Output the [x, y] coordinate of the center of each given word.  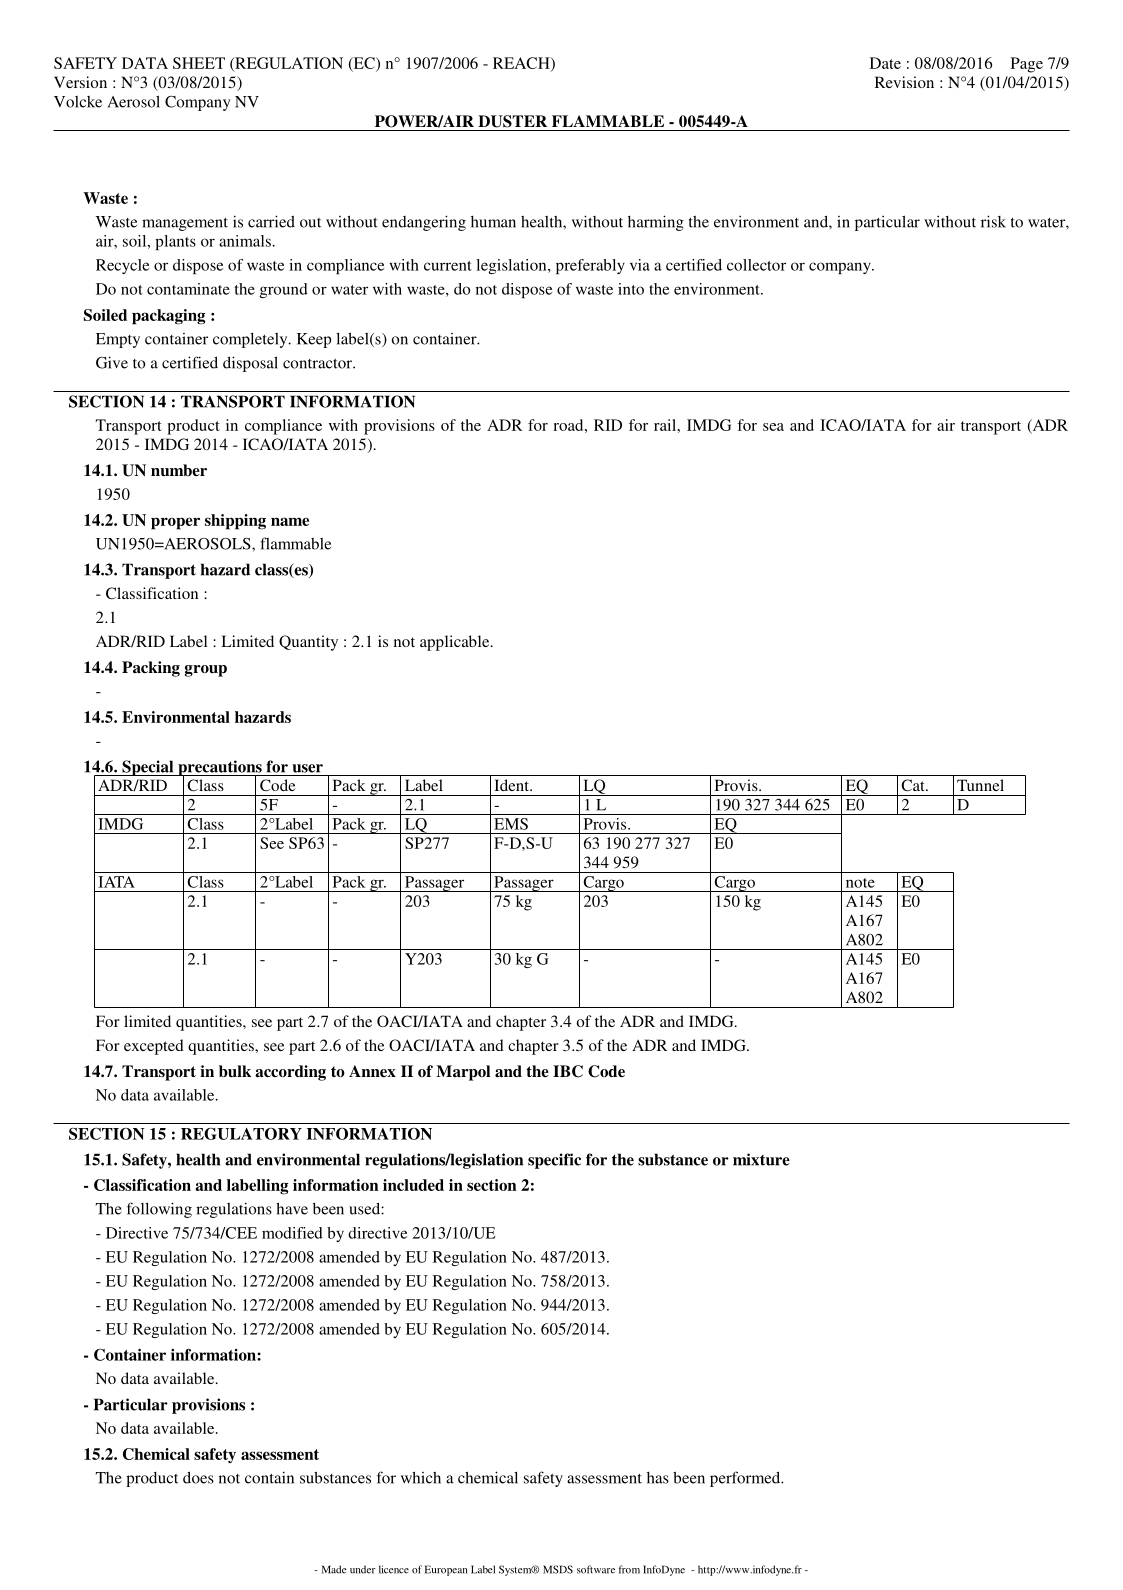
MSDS [558, 1569]
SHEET [199, 63]
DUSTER [512, 121]
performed [746, 1479]
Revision [904, 82]
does [198, 1477]
